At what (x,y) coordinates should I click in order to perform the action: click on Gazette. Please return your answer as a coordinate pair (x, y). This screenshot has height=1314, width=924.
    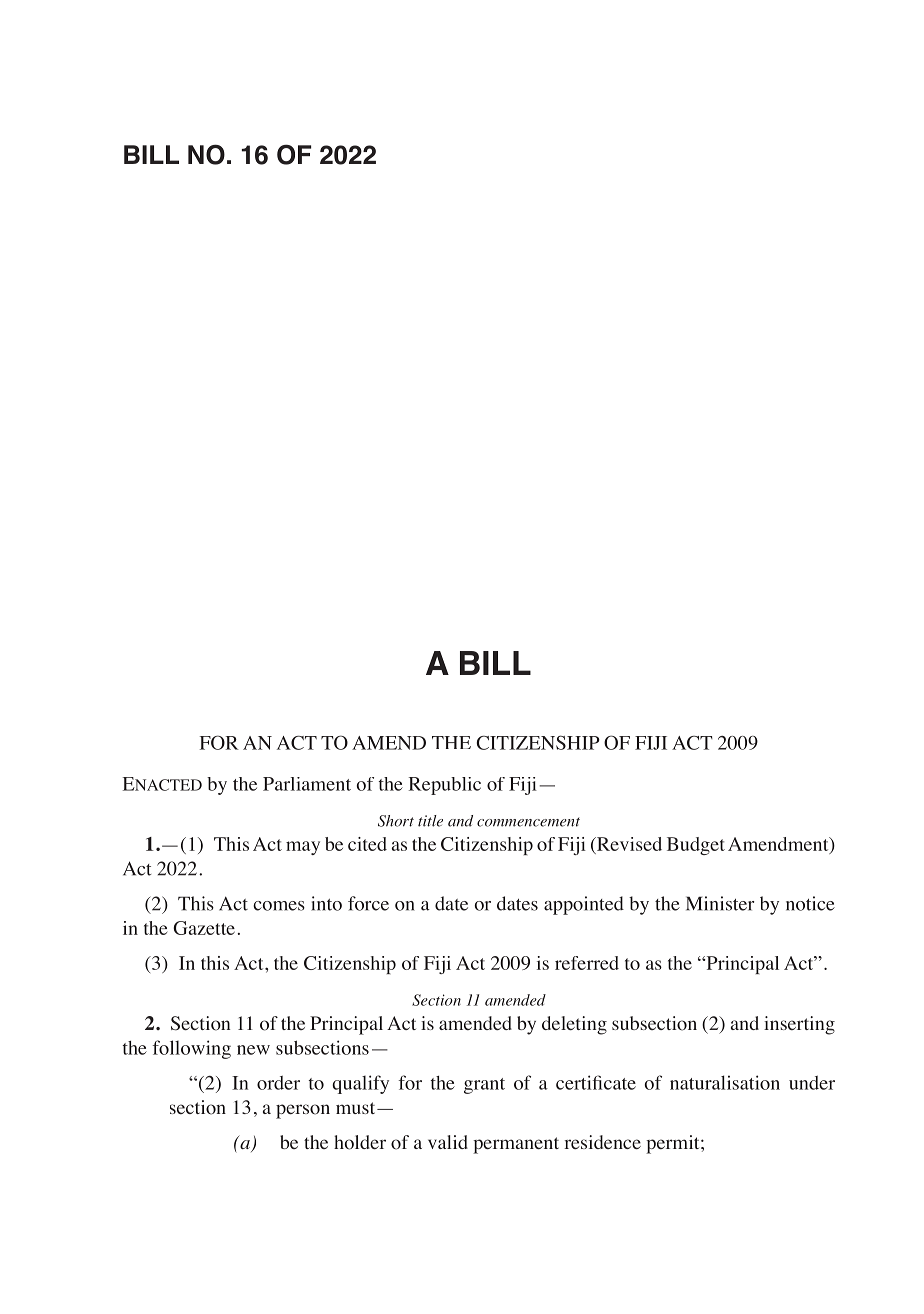
    Looking at the image, I should click on (204, 928).
